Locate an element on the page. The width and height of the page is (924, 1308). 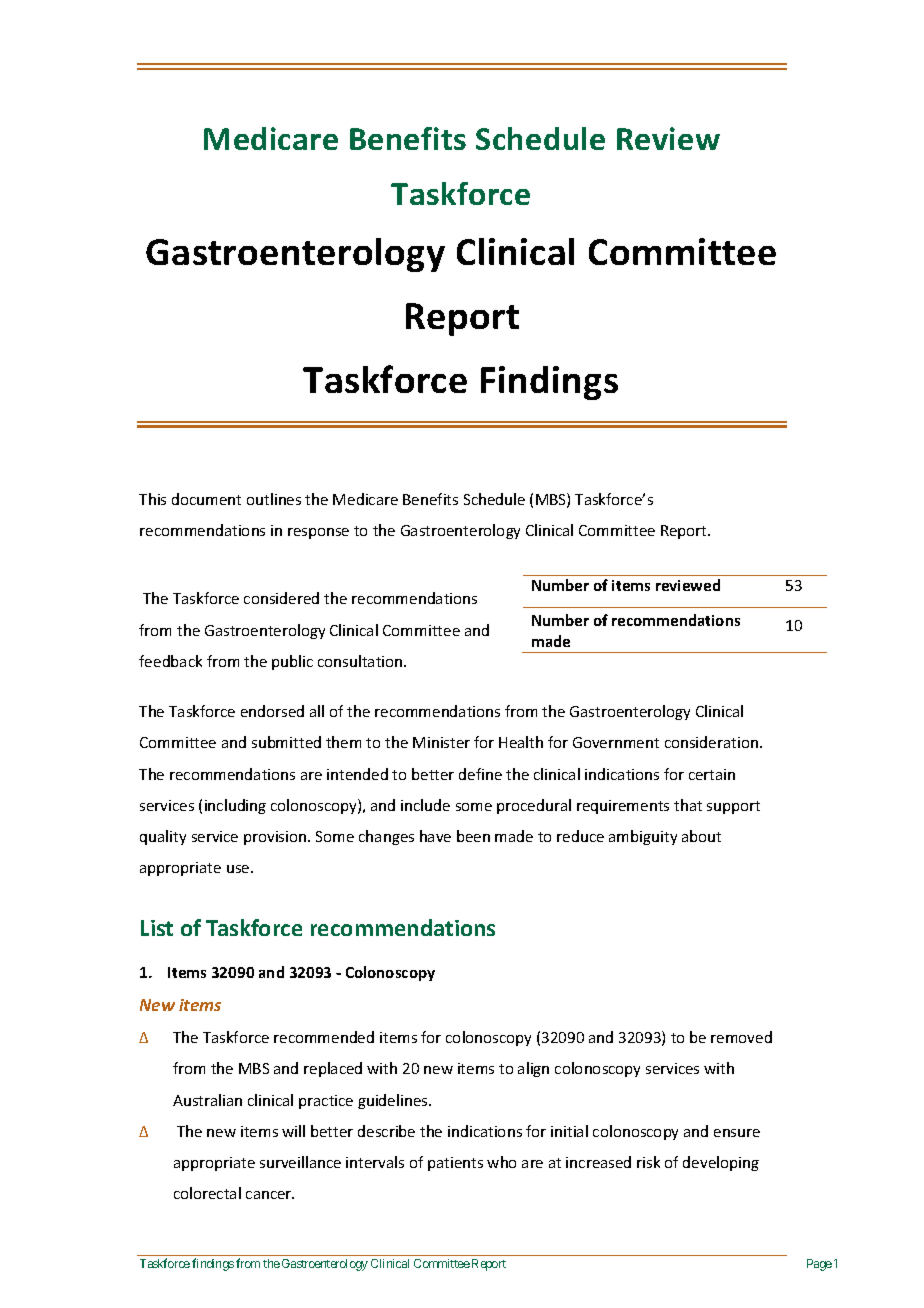
about is located at coordinates (701, 836).
